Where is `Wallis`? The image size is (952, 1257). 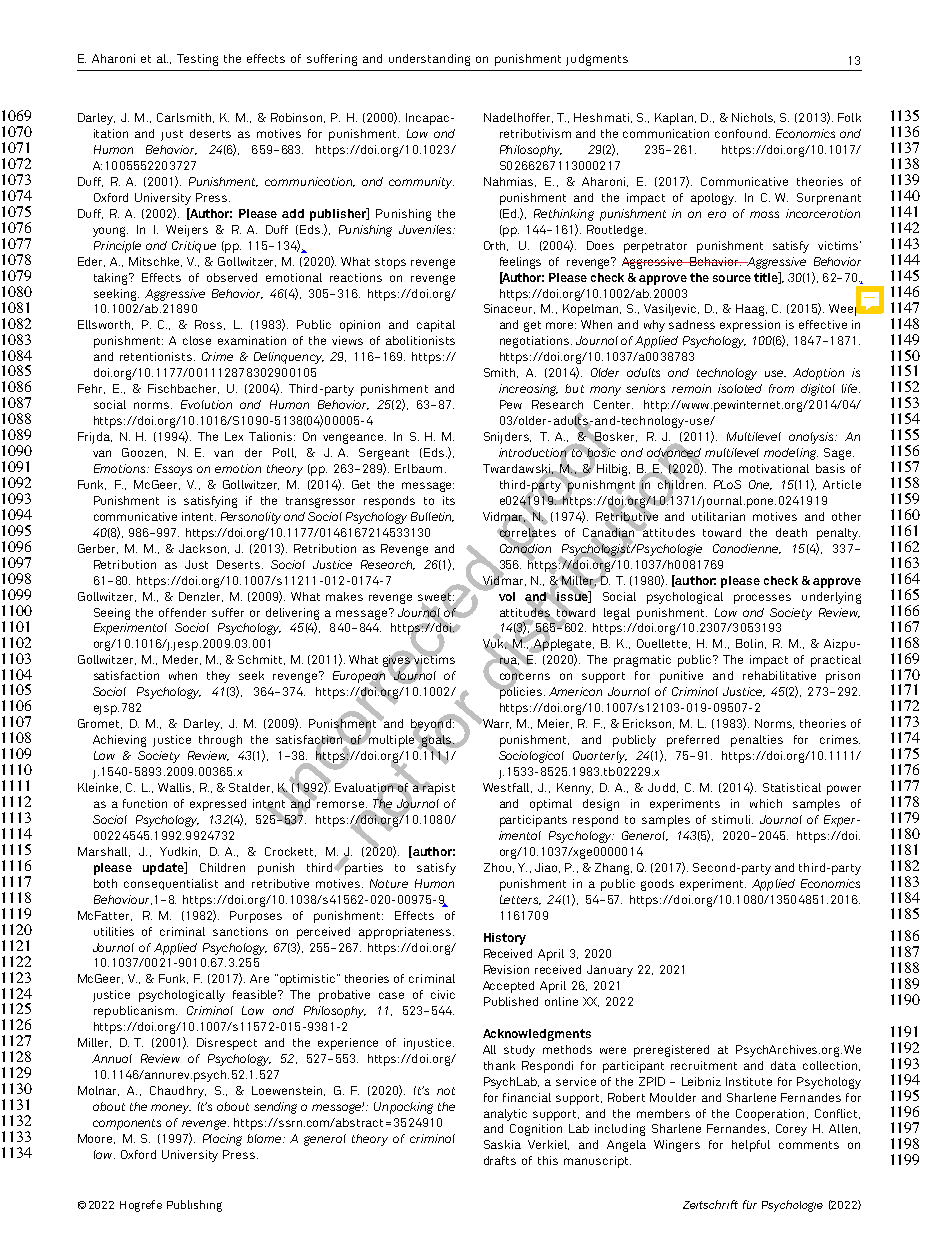
Wallis is located at coordinates (176, 788).
